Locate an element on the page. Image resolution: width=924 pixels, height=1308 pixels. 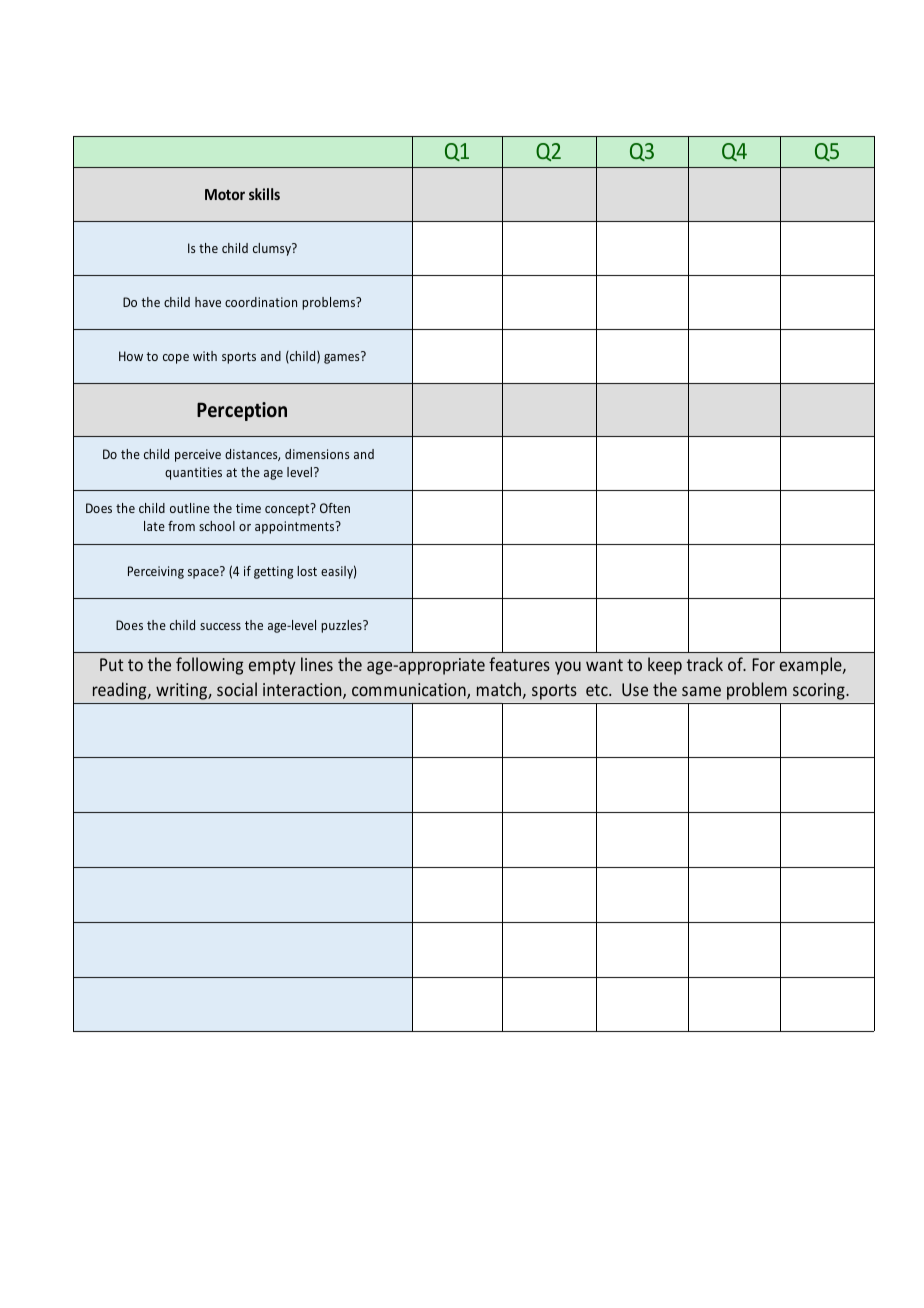
following is located at coordinates (209, 666).
